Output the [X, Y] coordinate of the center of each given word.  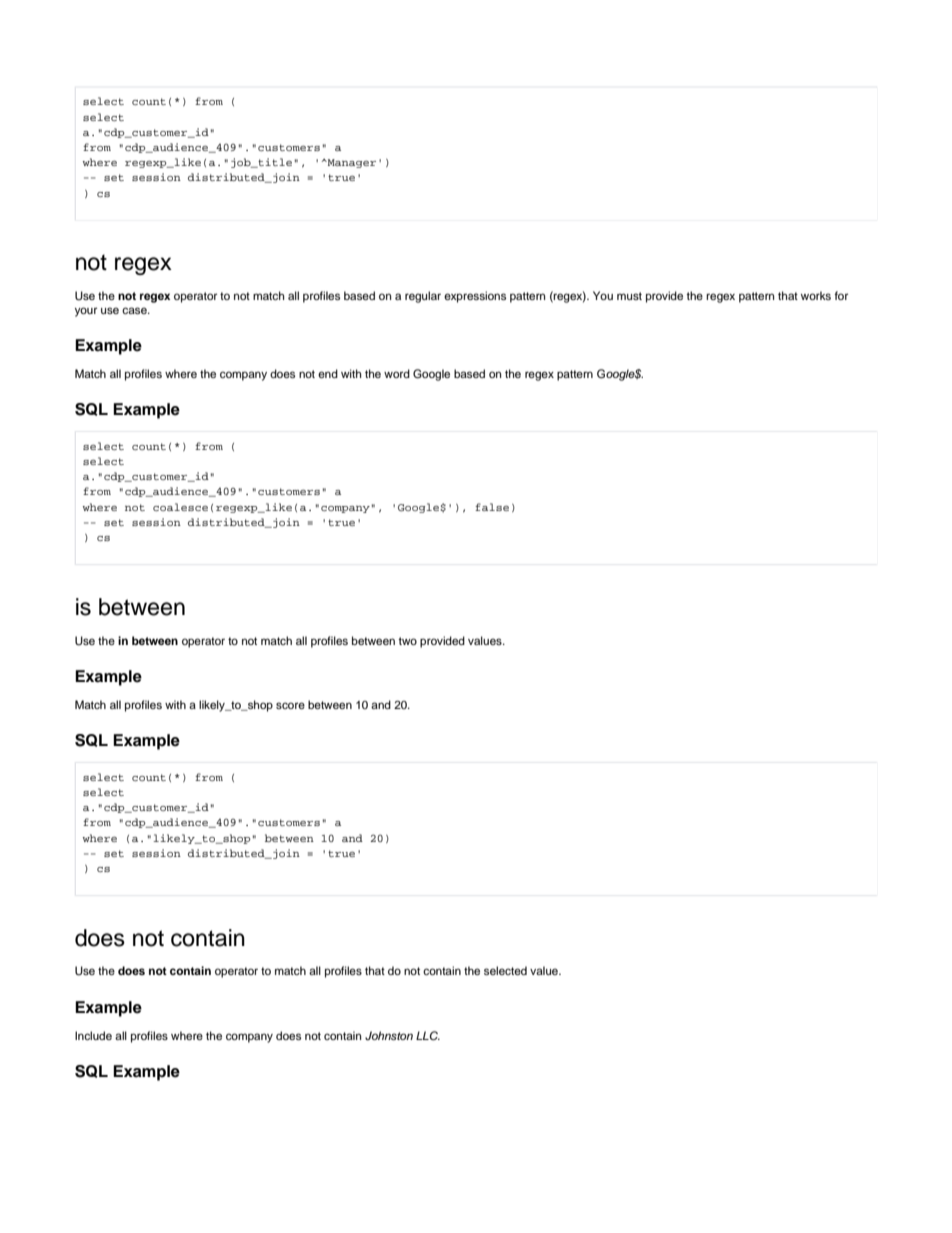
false [492, 507]
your [86, 312]
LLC [428, 1035]
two [407, 641]
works [816, 295]
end [328, 373]
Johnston [389, 1035]
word [397, 373]
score [290, 705]
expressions [475, 297]
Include [93, 1035]
